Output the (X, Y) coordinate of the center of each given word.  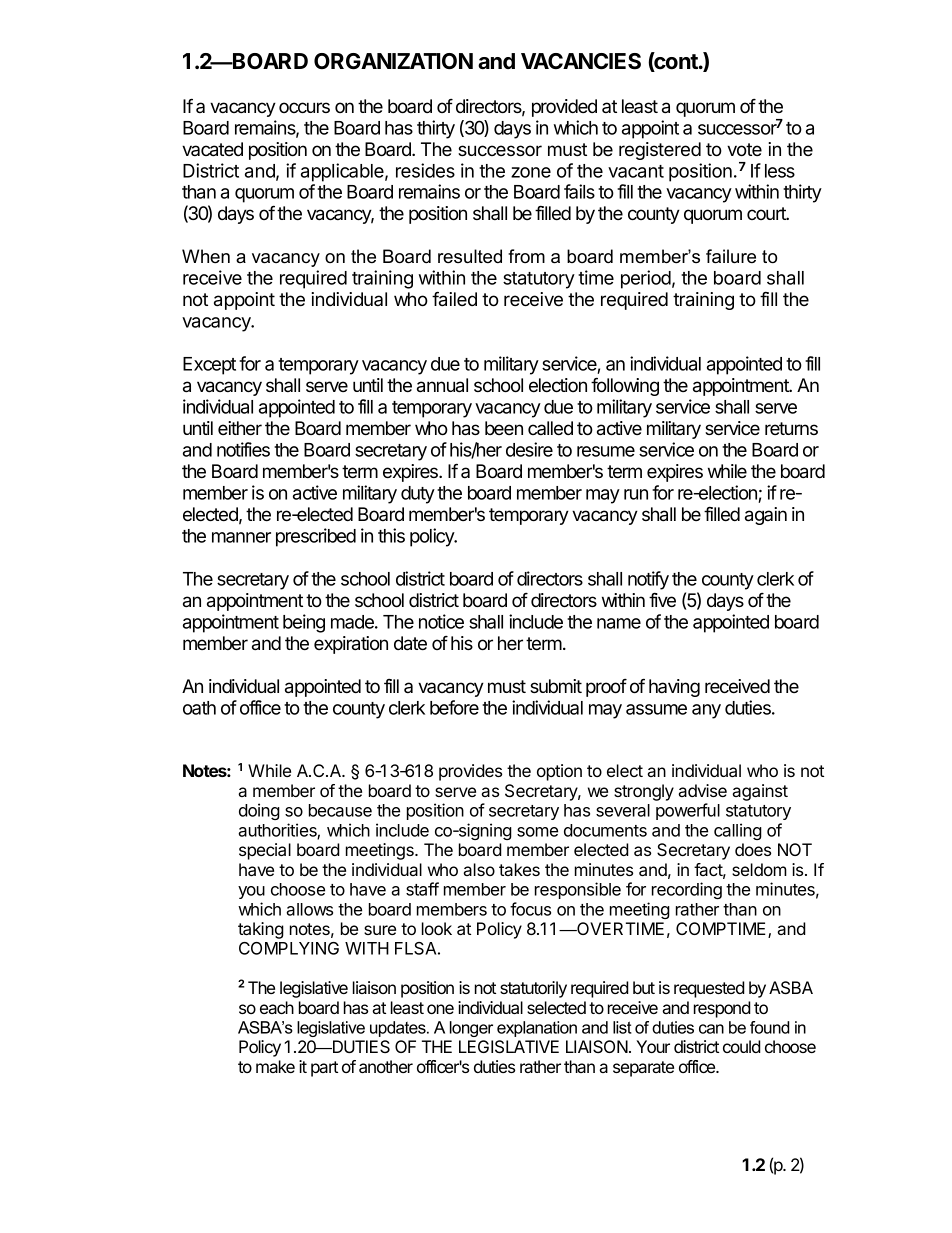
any (706, 711)
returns (791, 428)
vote (744, 150)
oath (199, 708)
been (504, 428)
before (454, 707)
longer (471, 1029)
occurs (304, 107)
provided (564, 108)
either (240, 428)
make (275, 1066)
